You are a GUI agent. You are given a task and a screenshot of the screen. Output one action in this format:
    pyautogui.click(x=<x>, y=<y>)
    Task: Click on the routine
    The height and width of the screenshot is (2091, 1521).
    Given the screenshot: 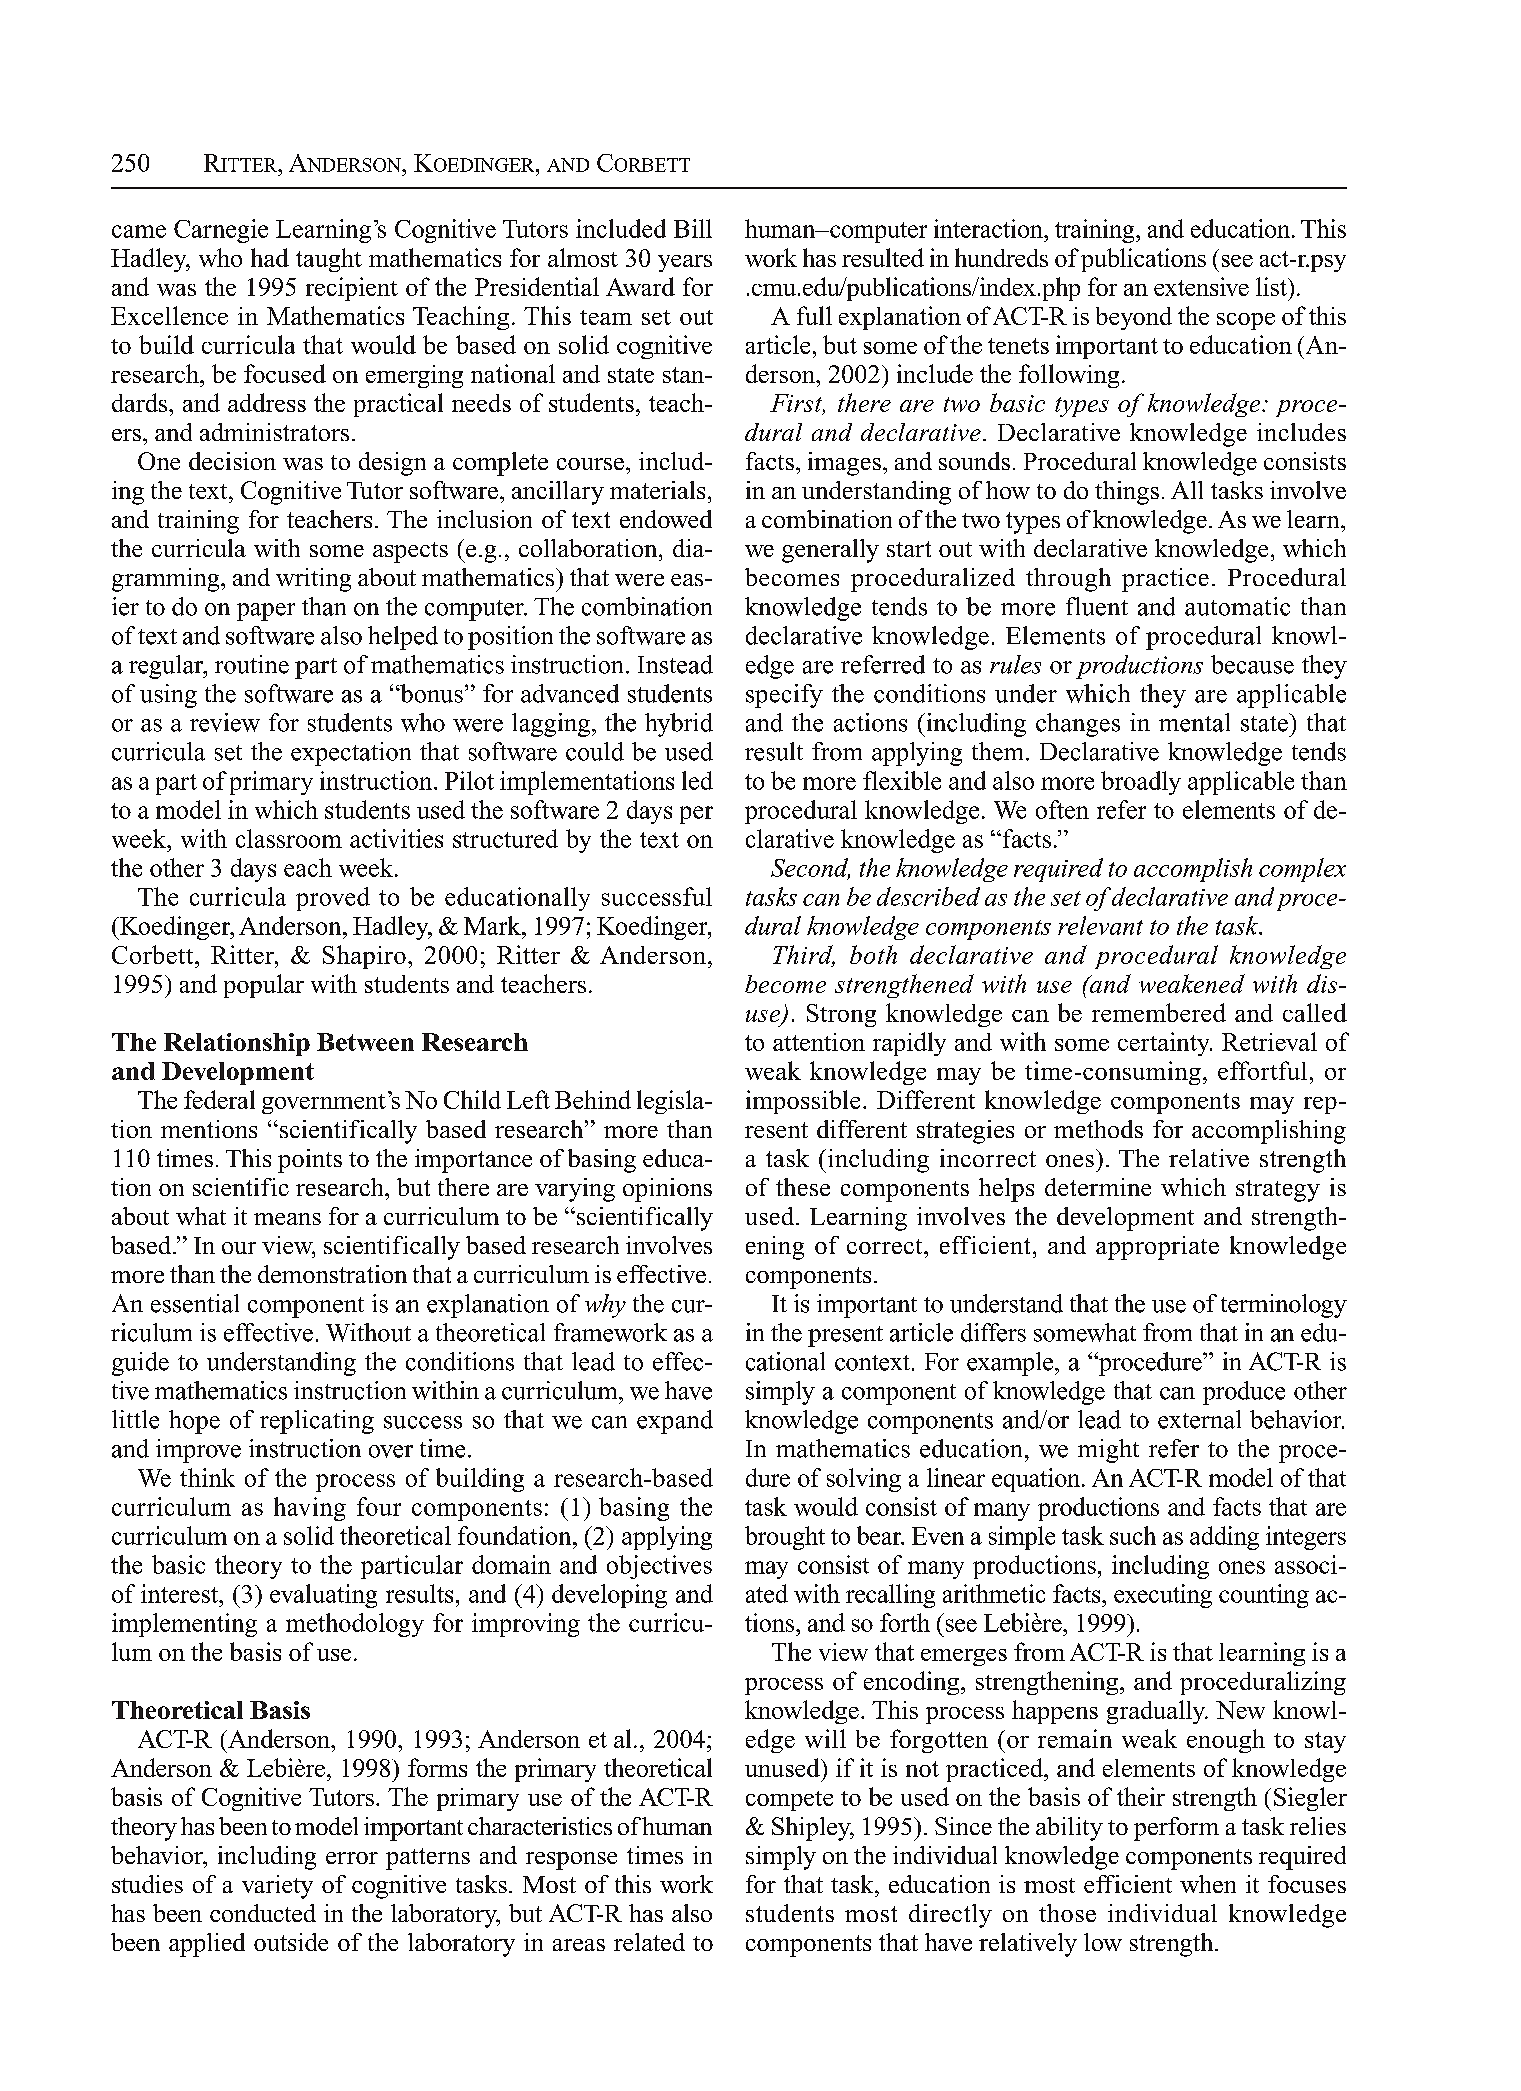 What is the action you would take?
    pyautogui.click(x=252, y=664)
